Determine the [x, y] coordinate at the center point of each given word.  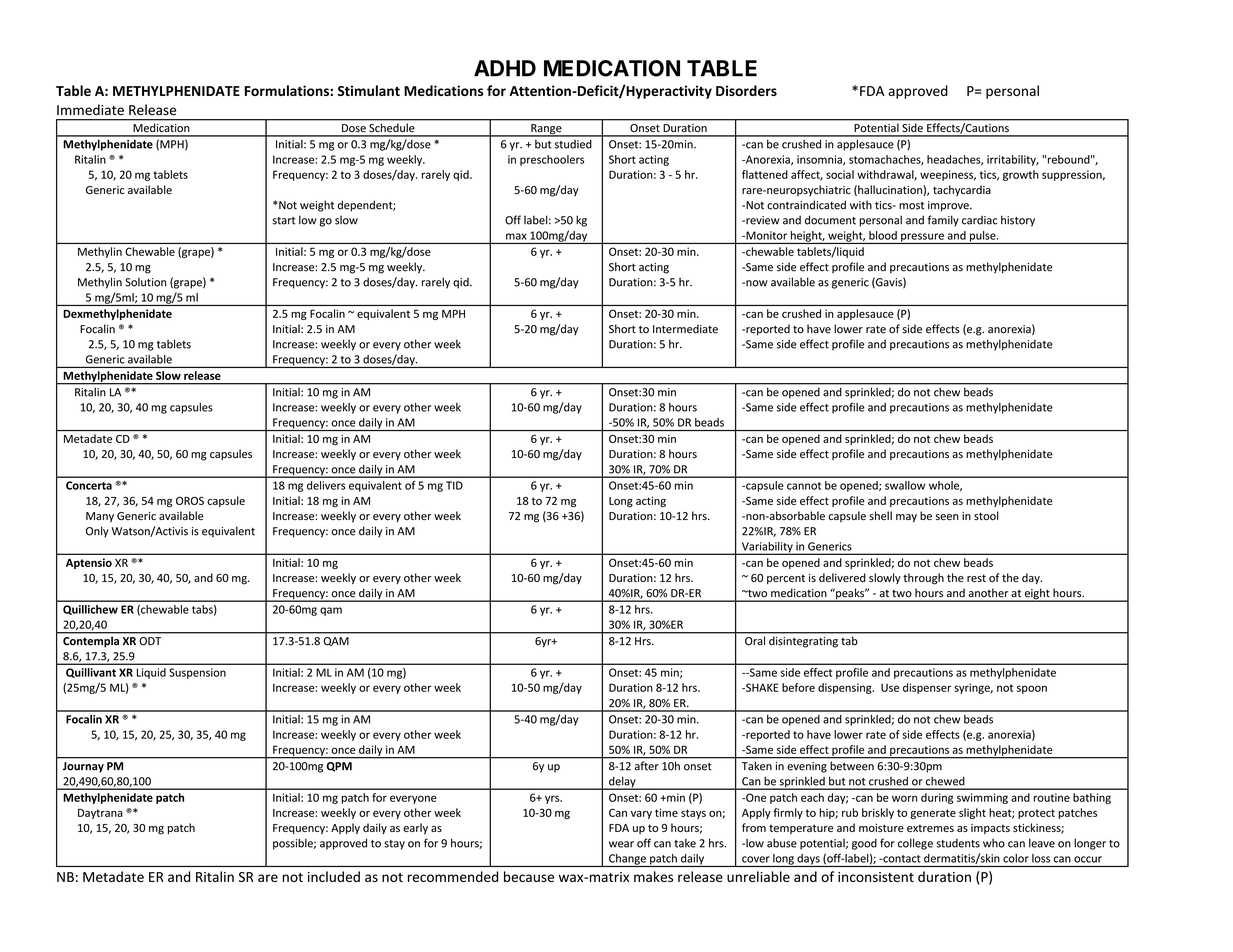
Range [546, 130]
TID [454, 485]
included [334, 876]
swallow [905, 485]
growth [1021, 175]
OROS [190, 500]
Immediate [90, 110]
